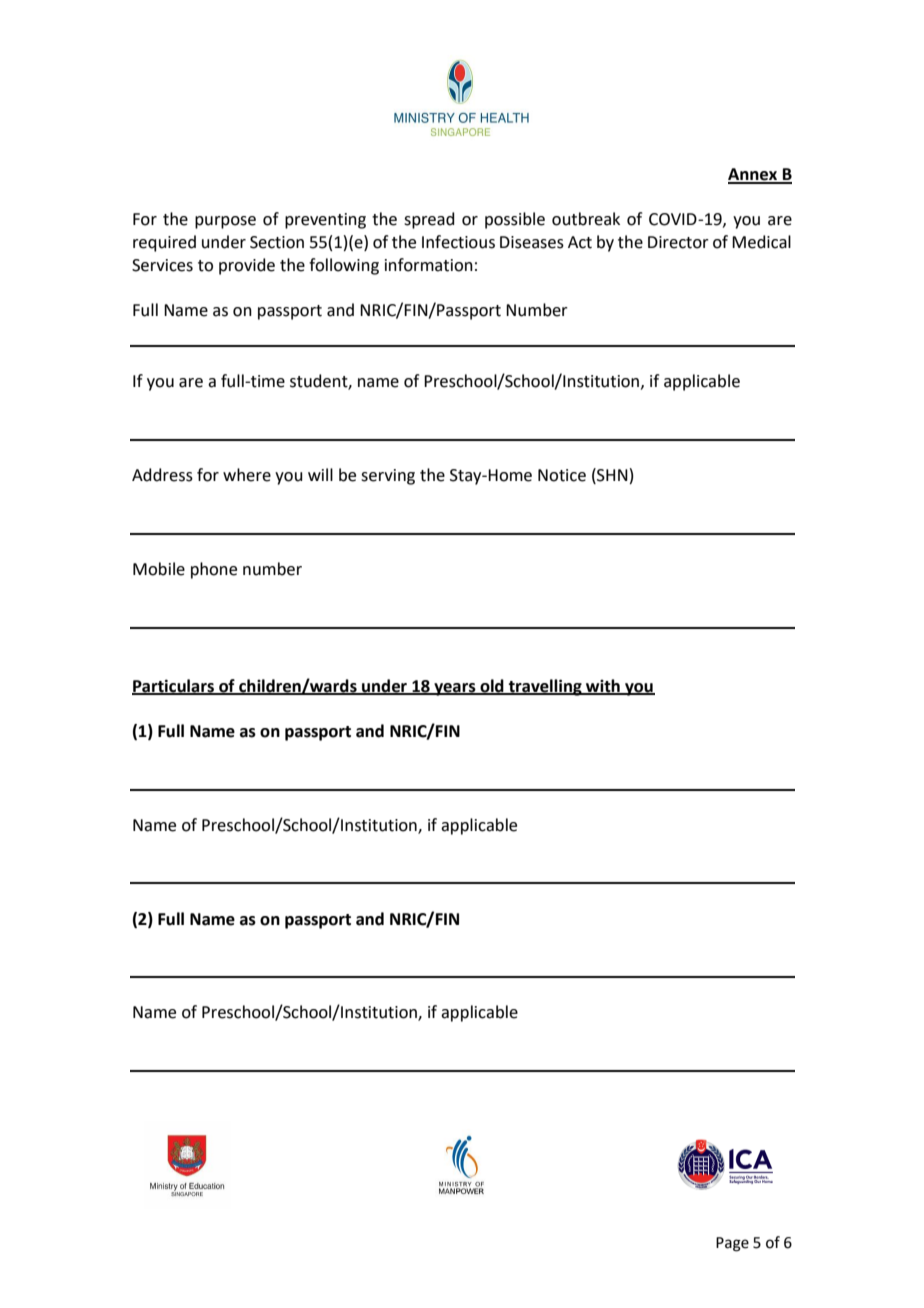  Describe the element at coordinates (429, 220) in the document. I see `spread` at that location.
